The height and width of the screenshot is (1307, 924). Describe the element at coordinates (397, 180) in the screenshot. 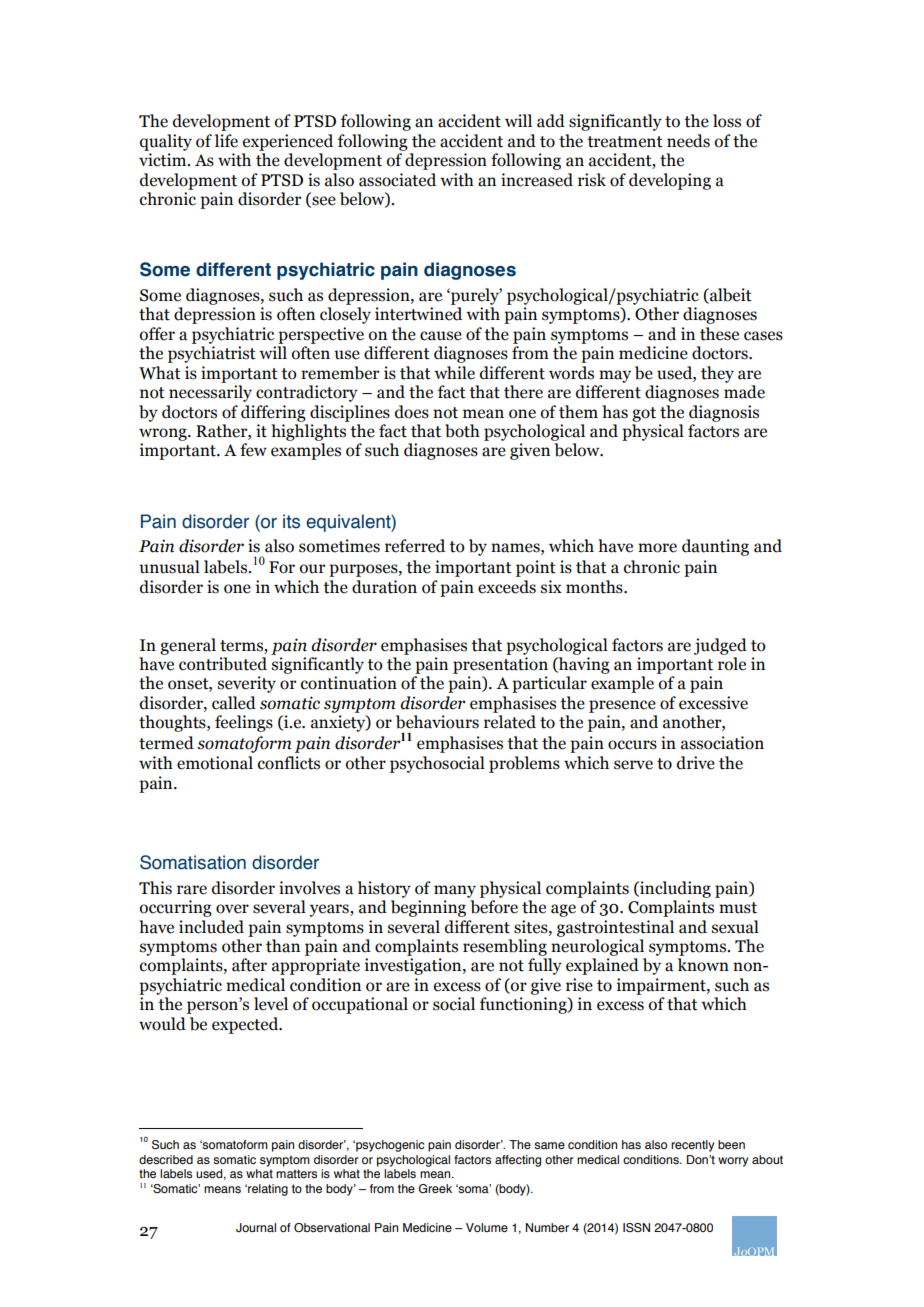

I see `associated` at that location.
